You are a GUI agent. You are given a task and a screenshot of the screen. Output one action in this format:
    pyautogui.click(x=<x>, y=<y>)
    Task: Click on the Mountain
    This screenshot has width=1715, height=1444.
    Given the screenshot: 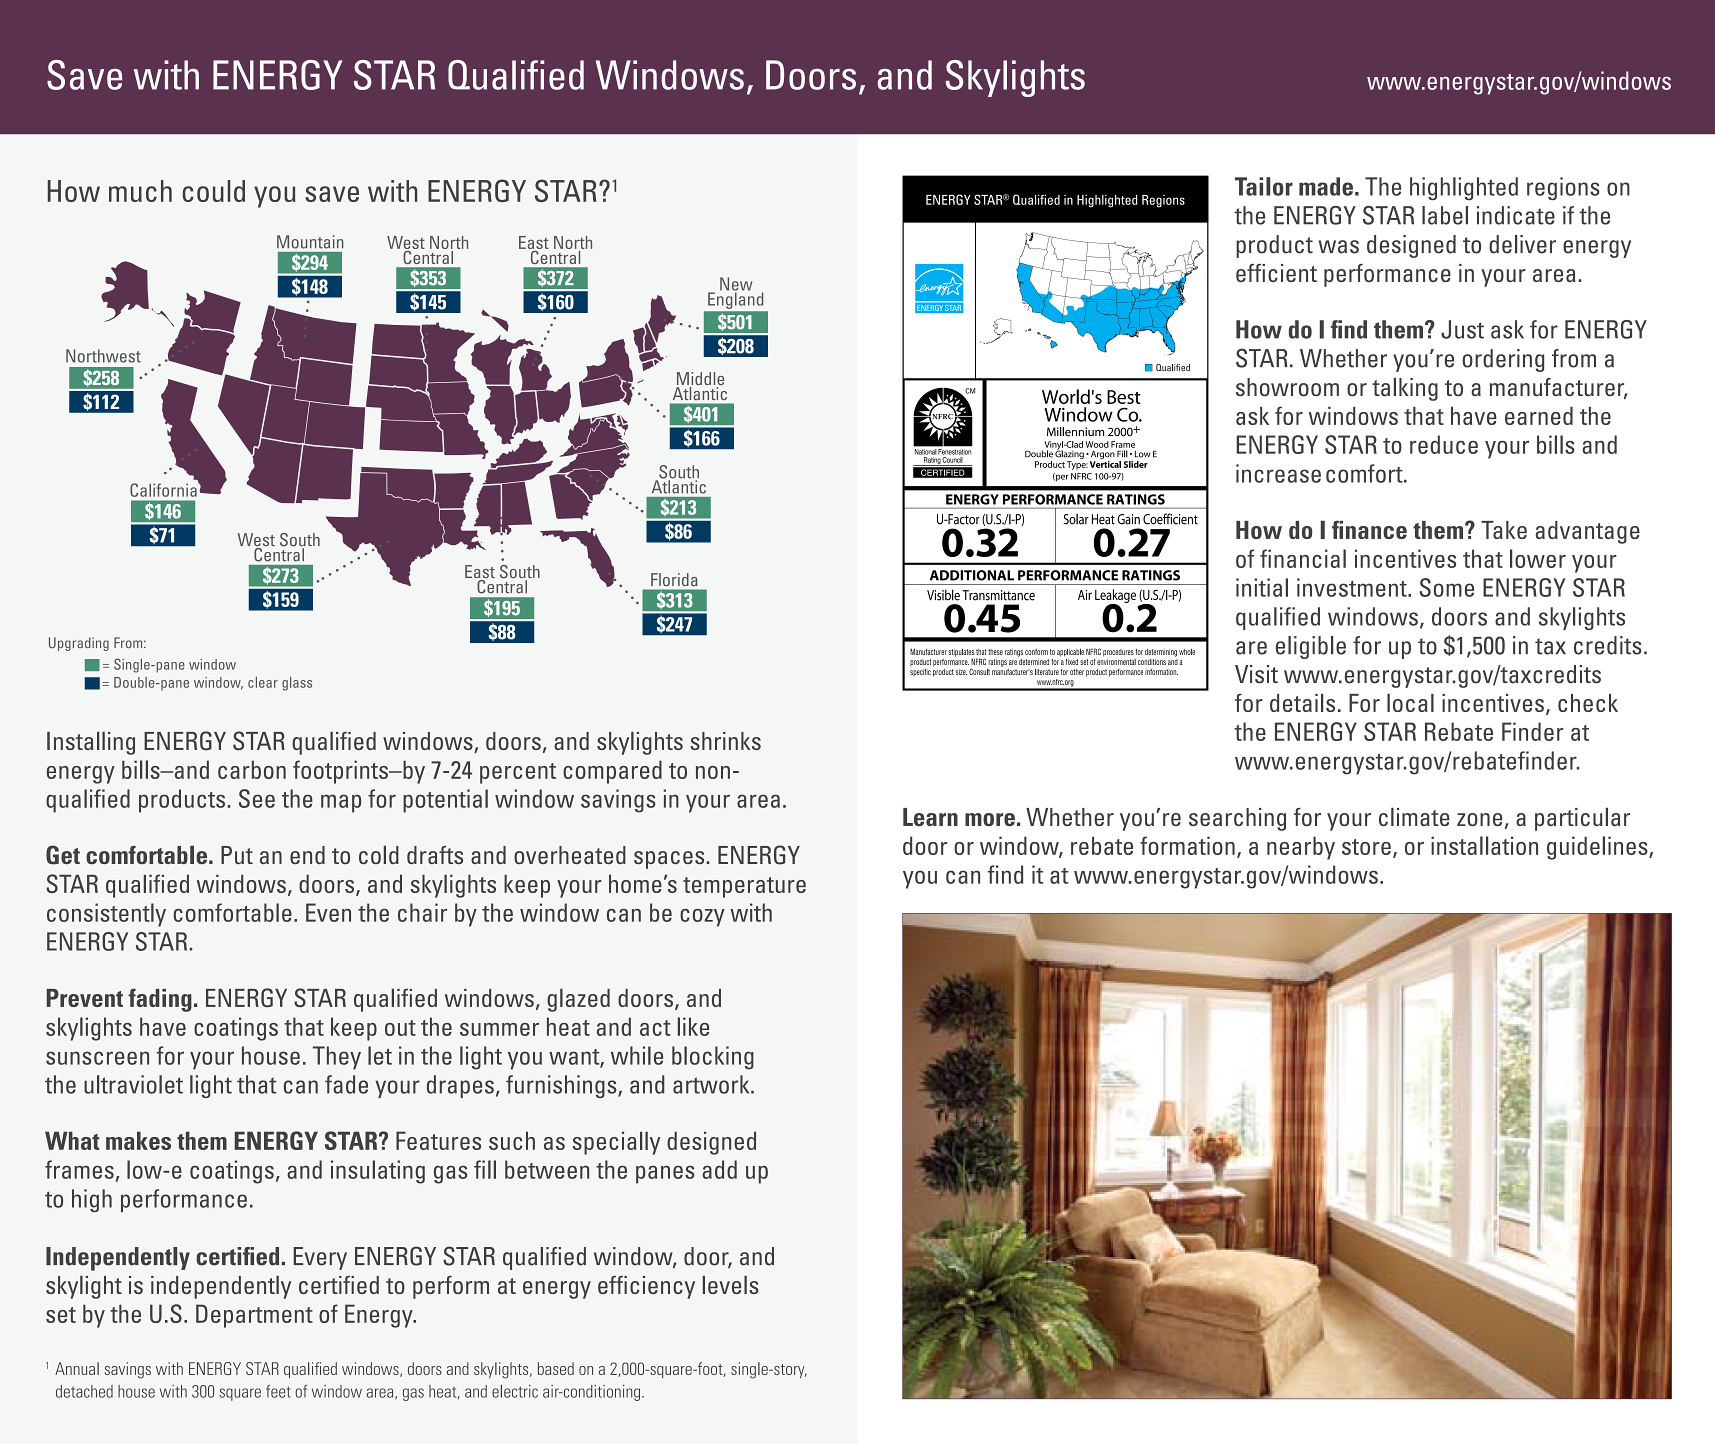 What is the action you would take?
    pyautogui.click(x=310, y=242)
